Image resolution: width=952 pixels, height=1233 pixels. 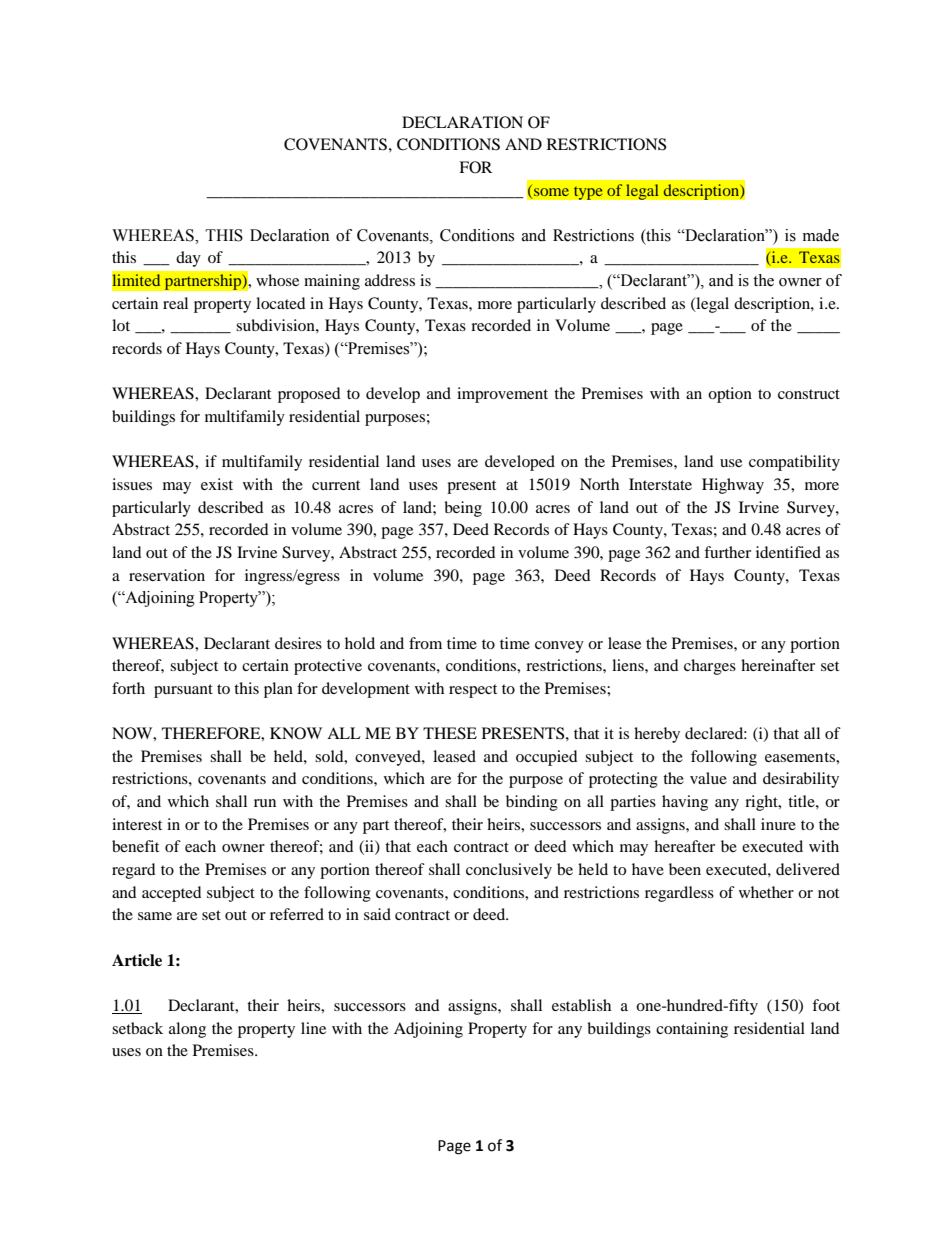 What do you see at coordinates (183, 691) in the screenshot?
I see `pursuant` at bounding box center [183, 691].
